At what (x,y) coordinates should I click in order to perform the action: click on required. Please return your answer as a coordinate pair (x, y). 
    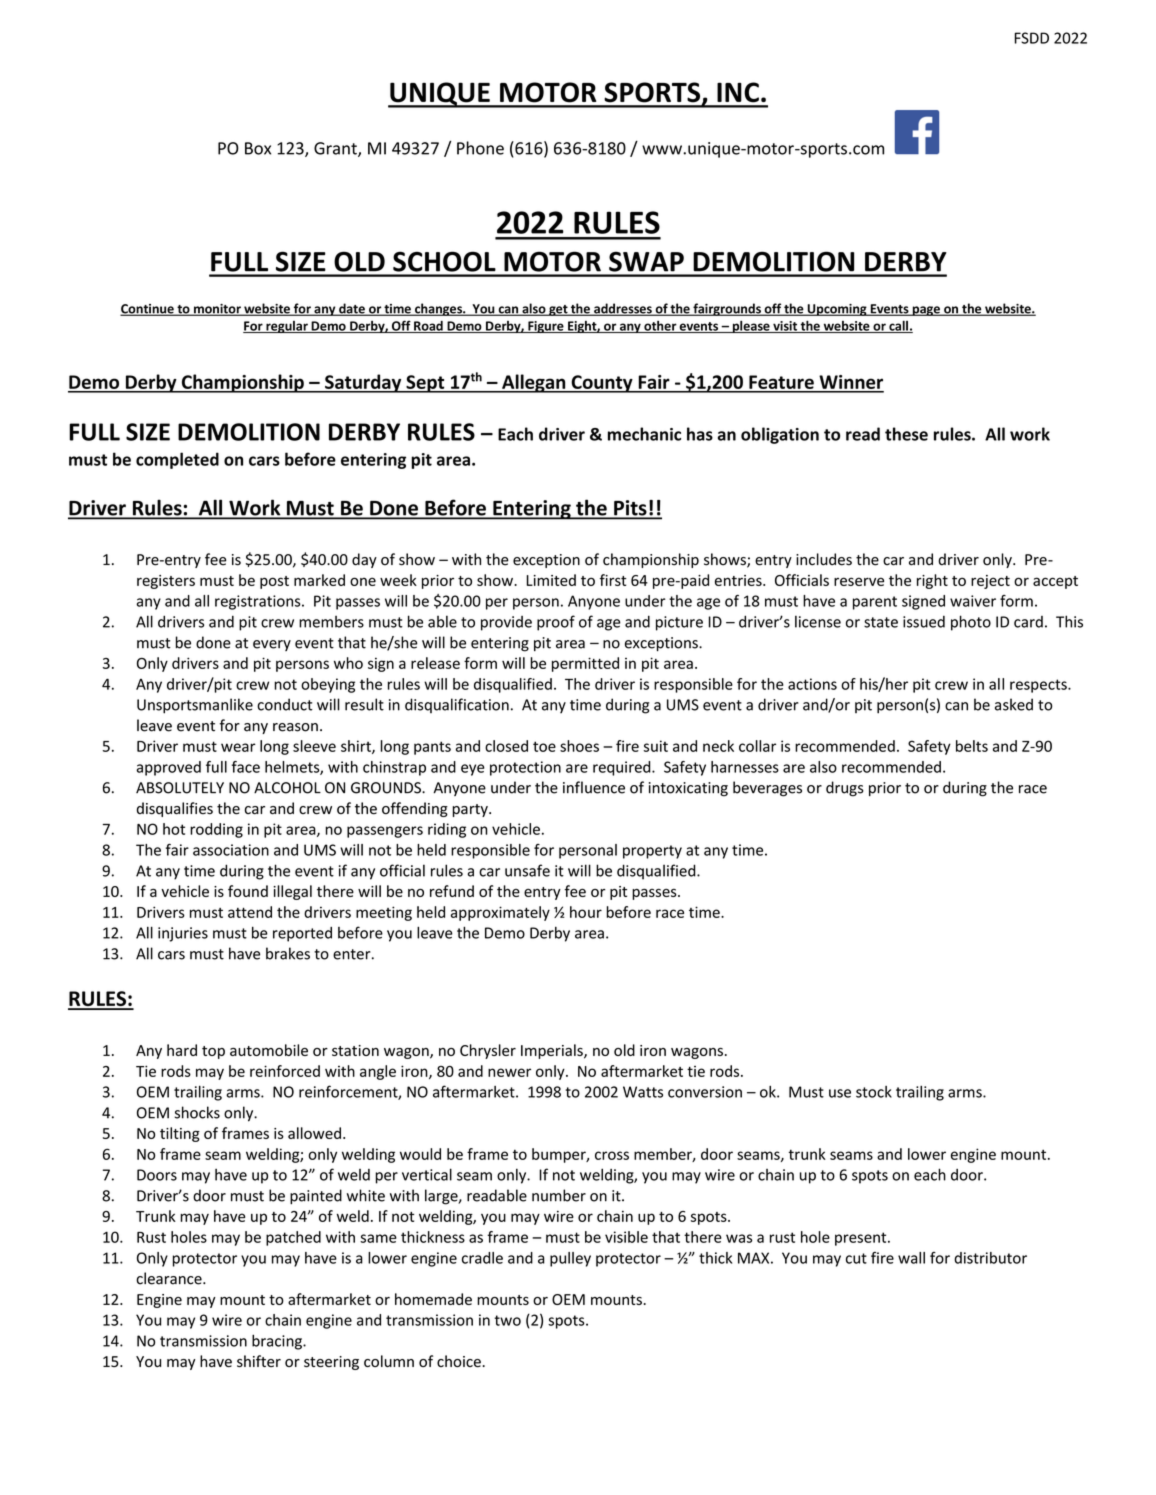
    Looking at the image, I should click on (623, 768).
